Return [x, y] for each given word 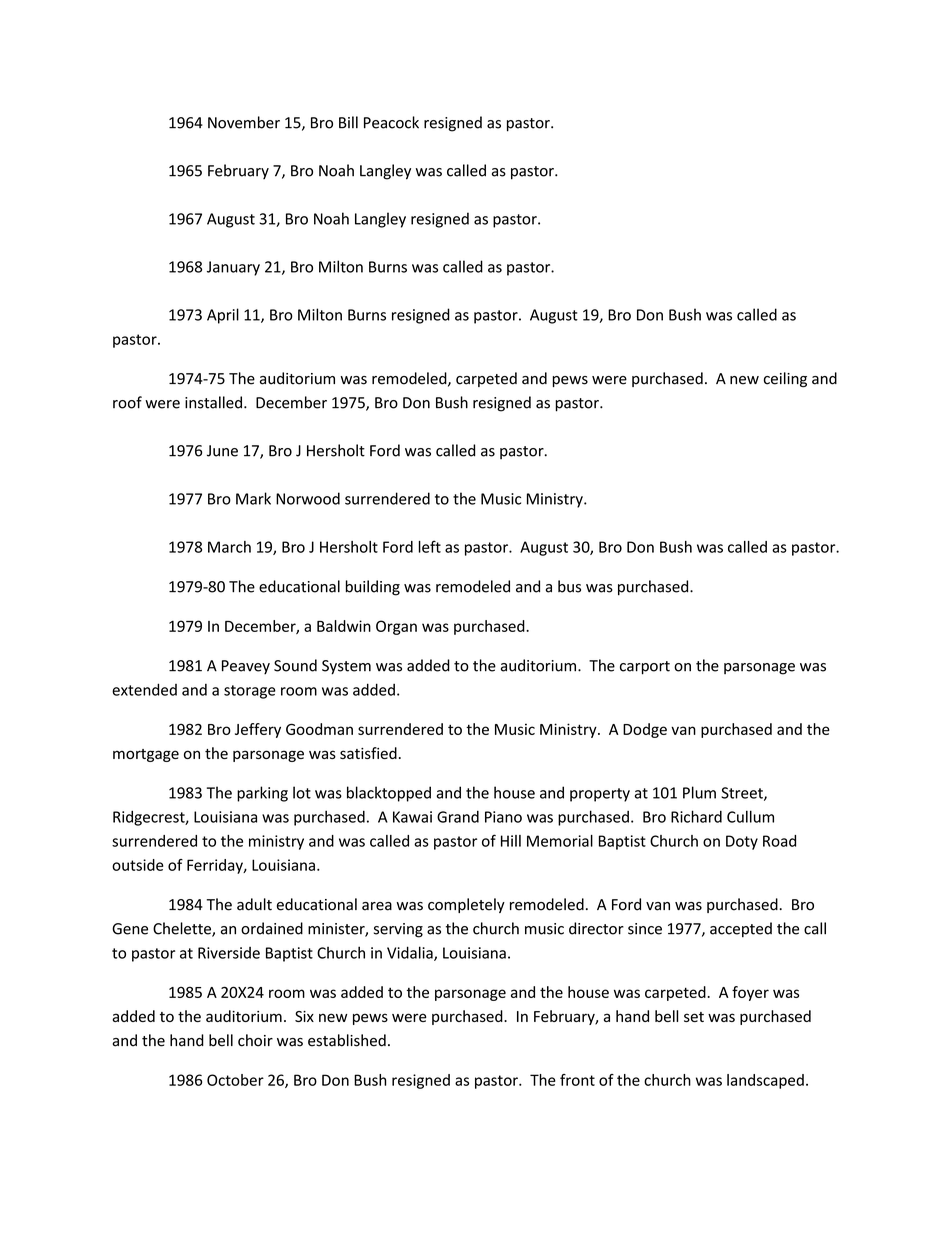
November [244, 122]
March [229, 547]
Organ [396, 627]
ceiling [785, 379]
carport [645, 668]
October [235, 1080]
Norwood [308, 498]
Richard [696, 816]
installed [213, 402]
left [430, 546]
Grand [458, 817]
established [347, 1040]
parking [262, 794]
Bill [348, 122]
